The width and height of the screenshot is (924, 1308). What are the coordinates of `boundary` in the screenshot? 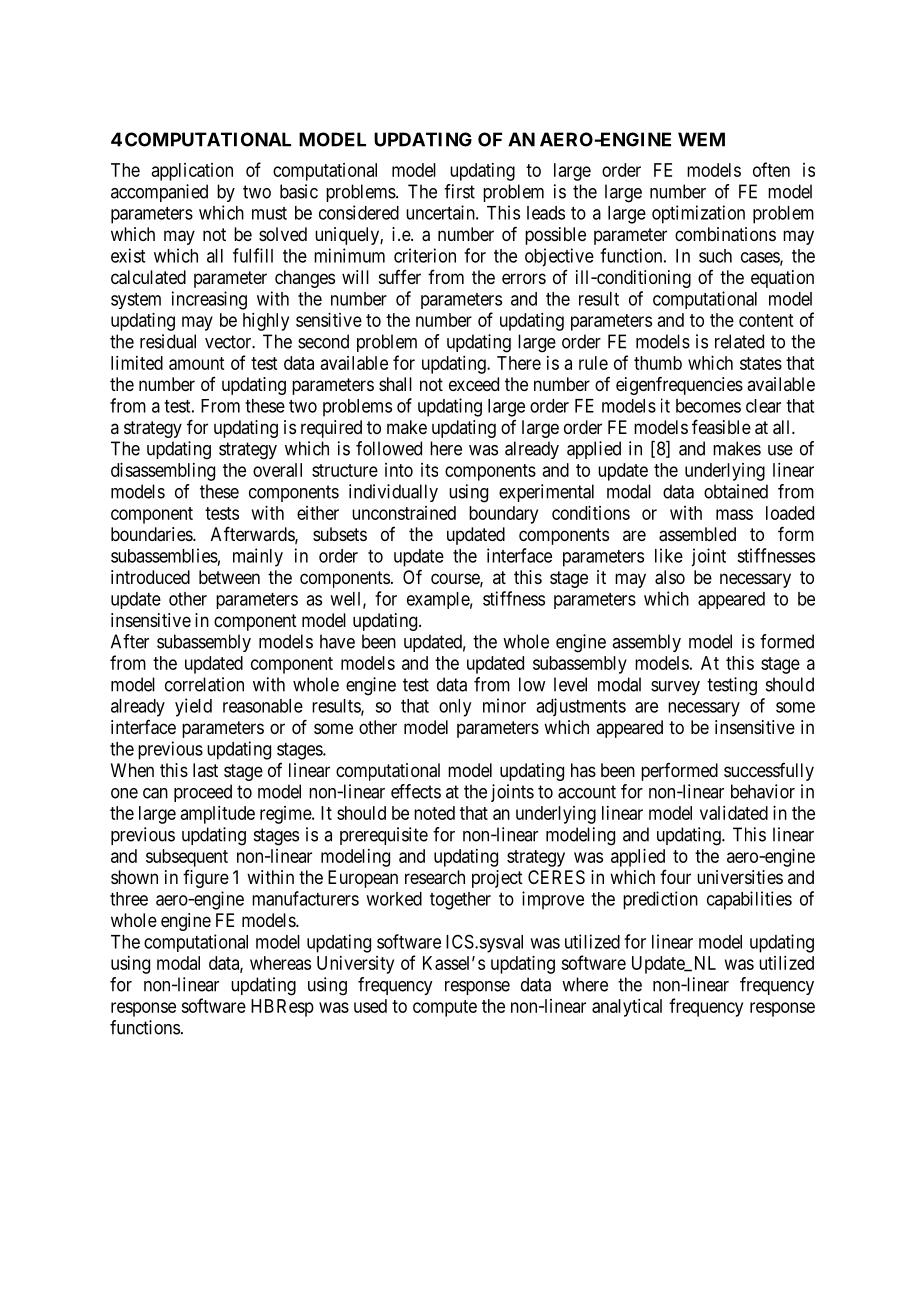 It's located at (503, 515).
